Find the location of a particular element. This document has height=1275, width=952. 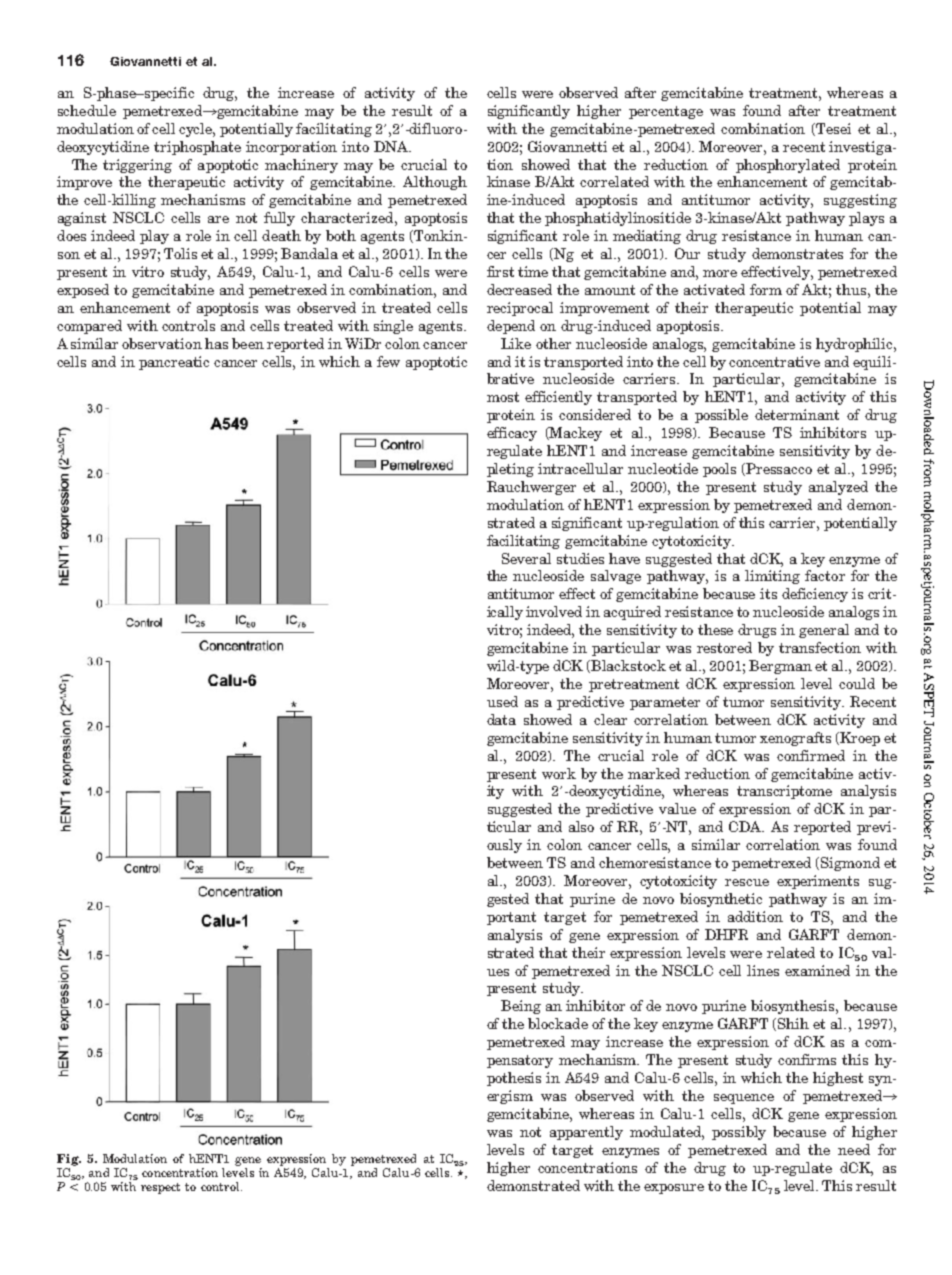

apparently is located at coordinates (586, 1133).
